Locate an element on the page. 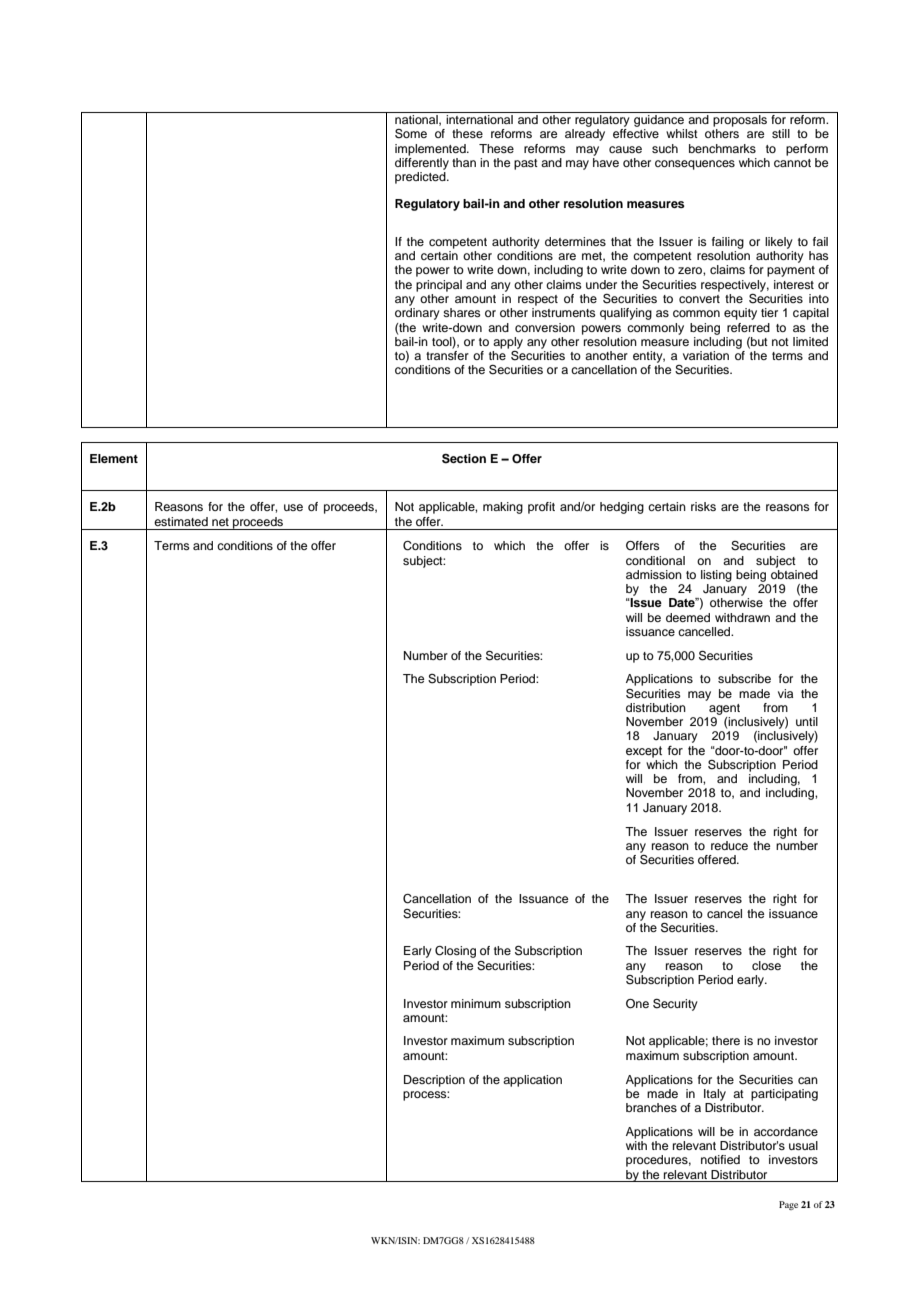  except is located at coordinates (644, 752).
